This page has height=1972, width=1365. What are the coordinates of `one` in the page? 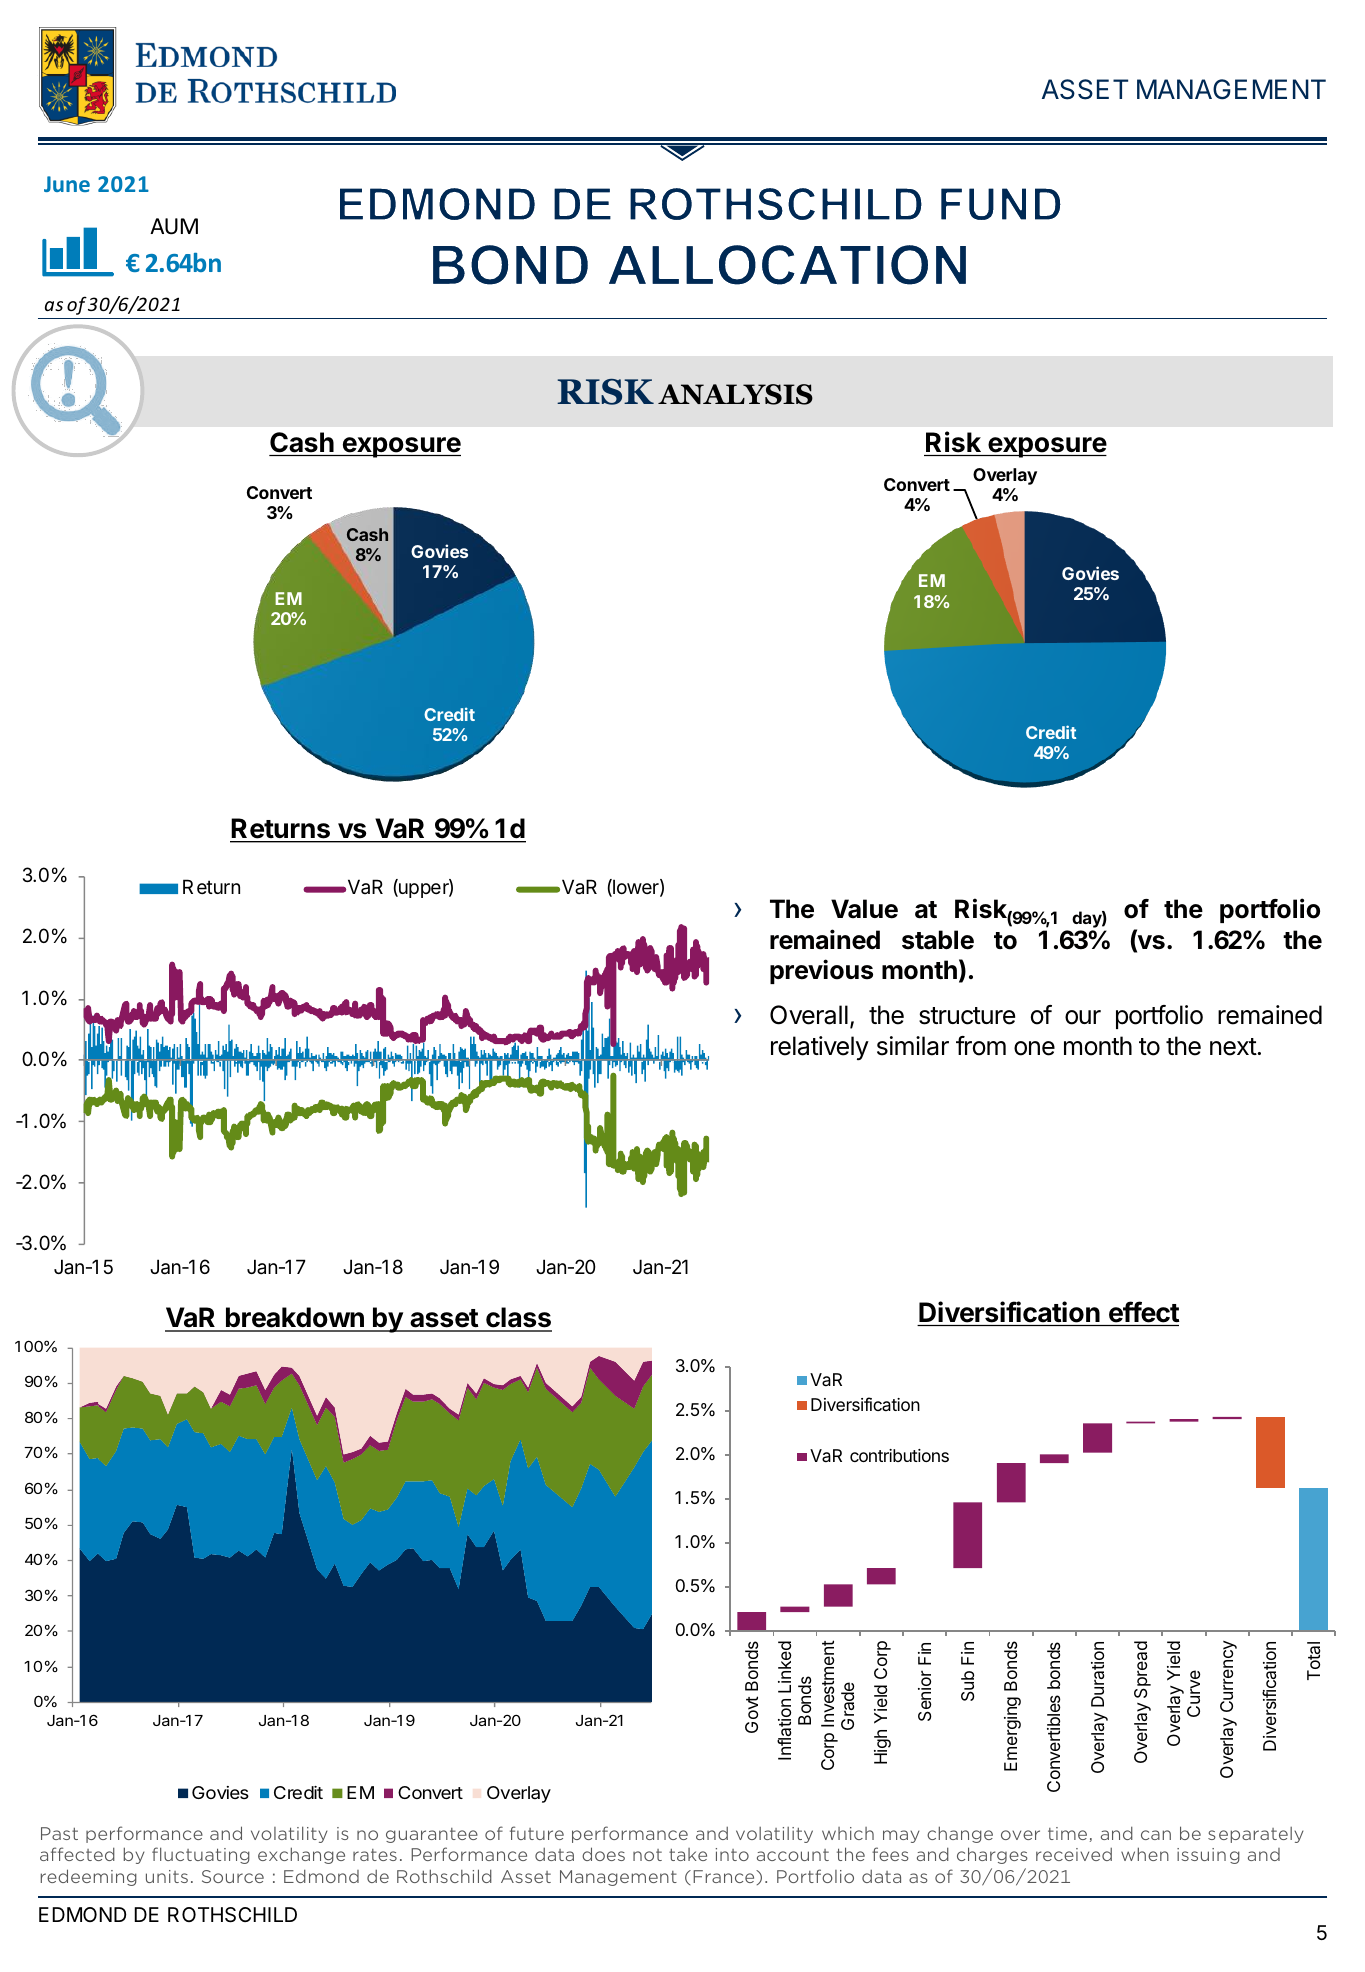 It's located at (1034, 1048).
